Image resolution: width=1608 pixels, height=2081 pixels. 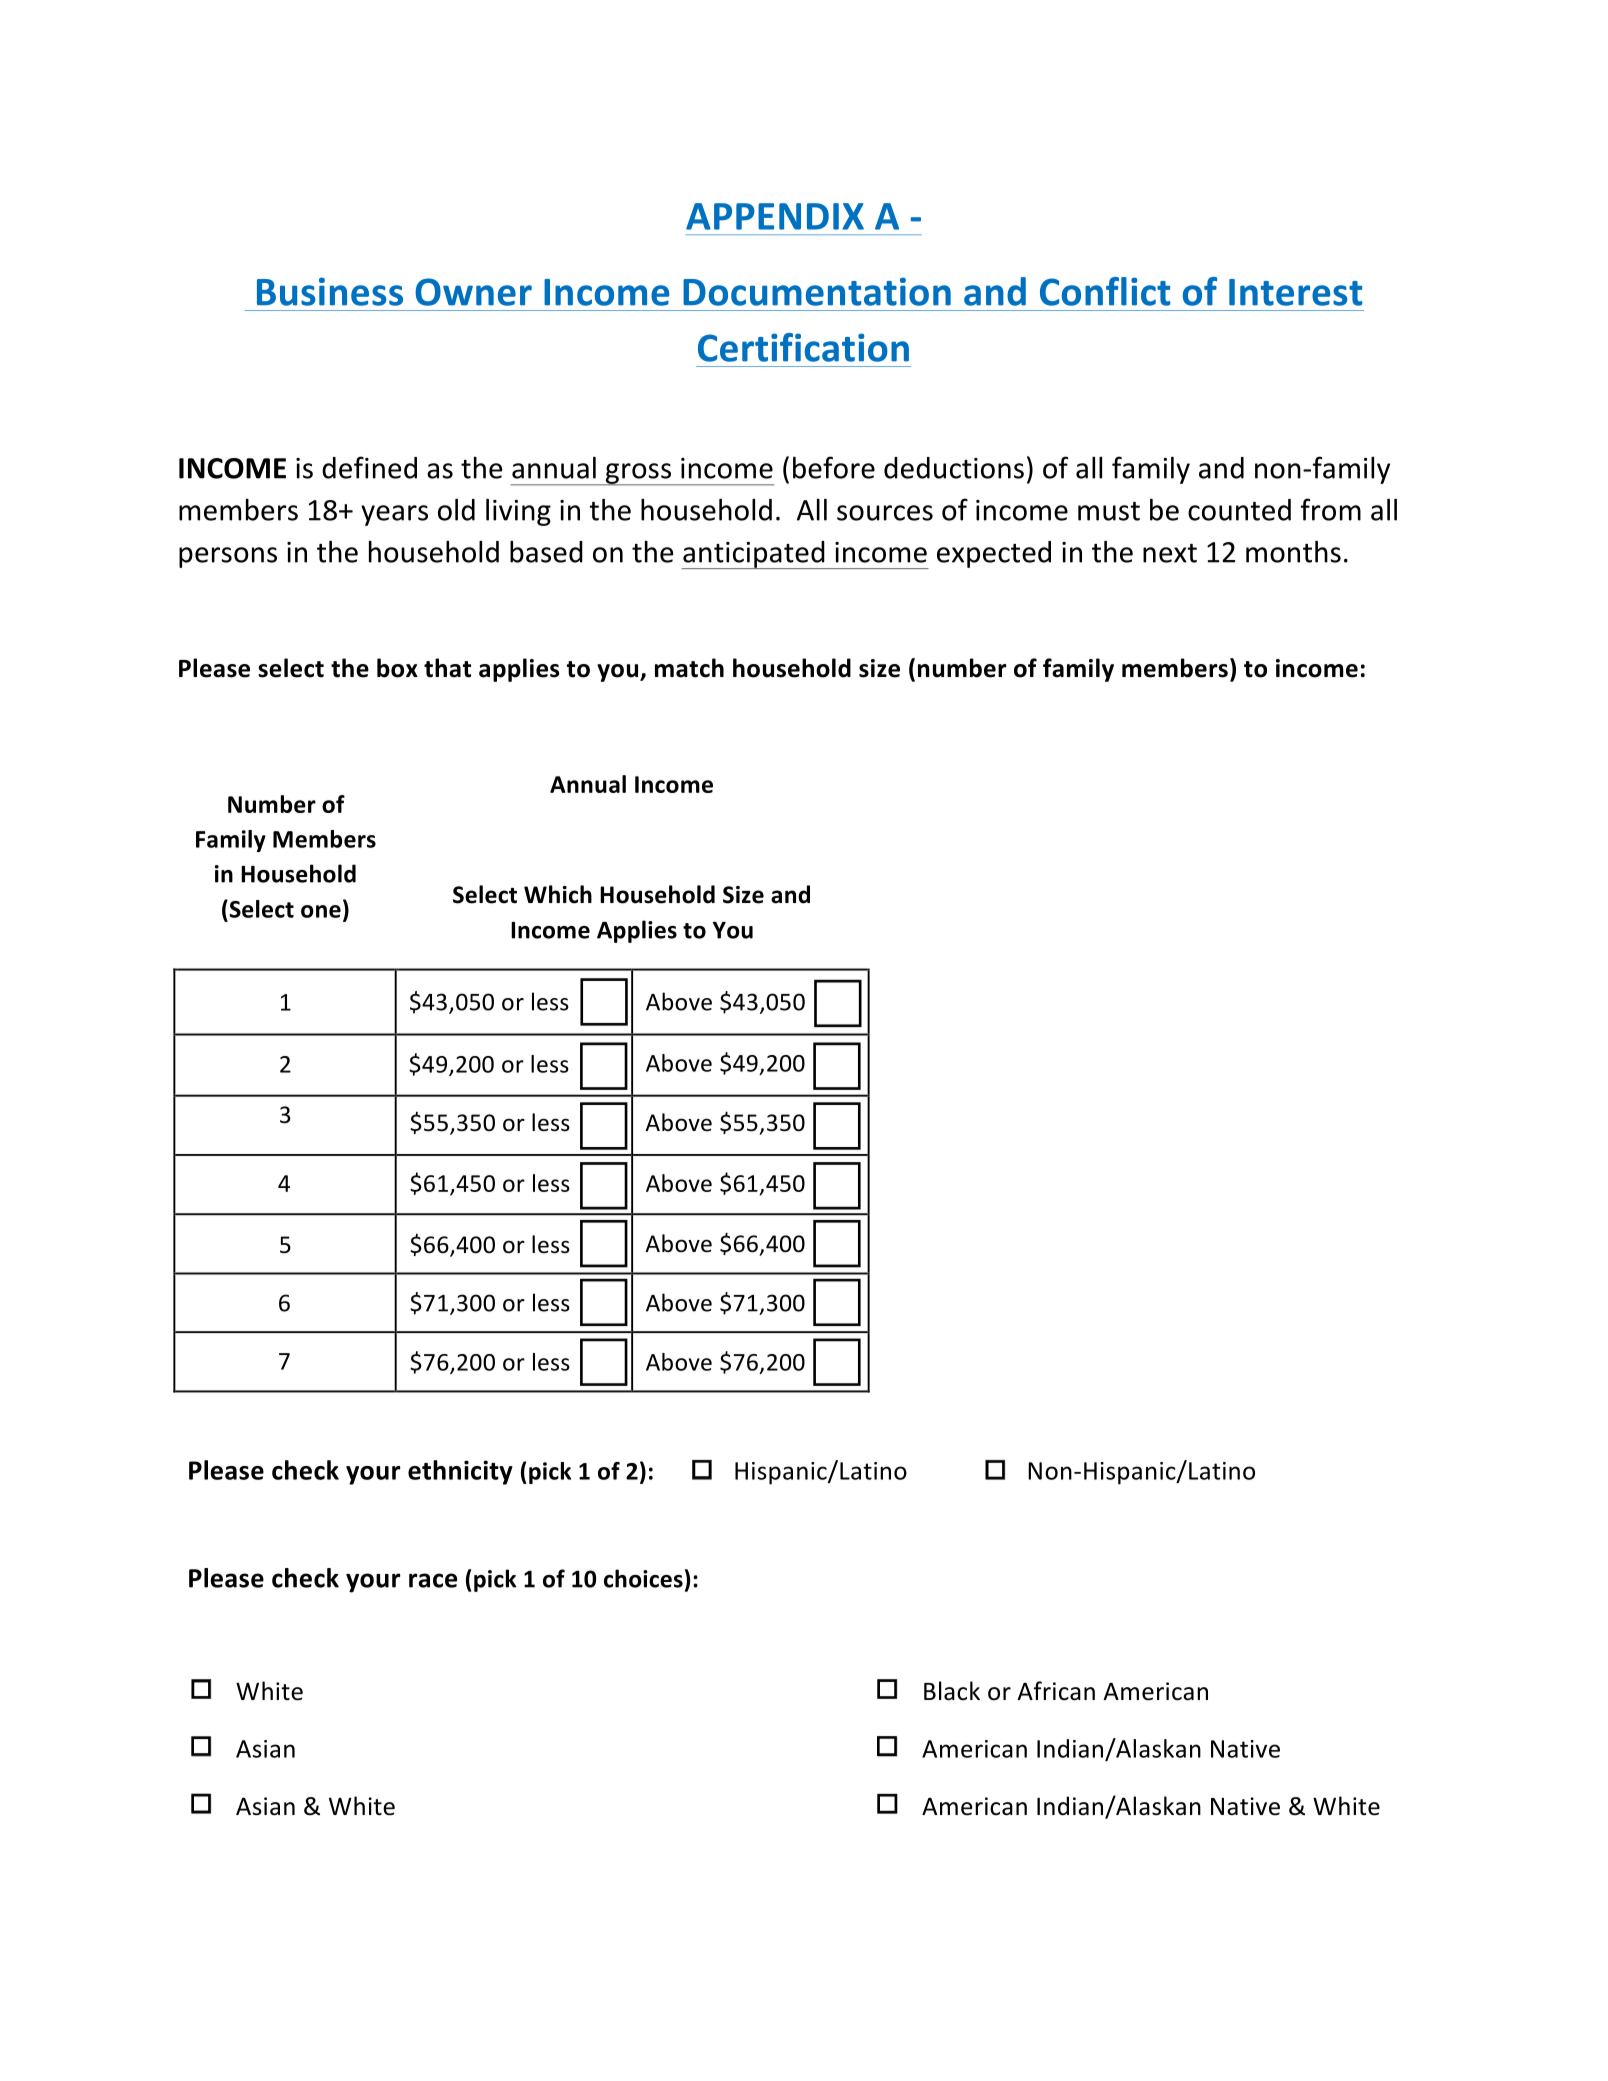 I want to click on ethnicity, so click(x=460, y=1472).
